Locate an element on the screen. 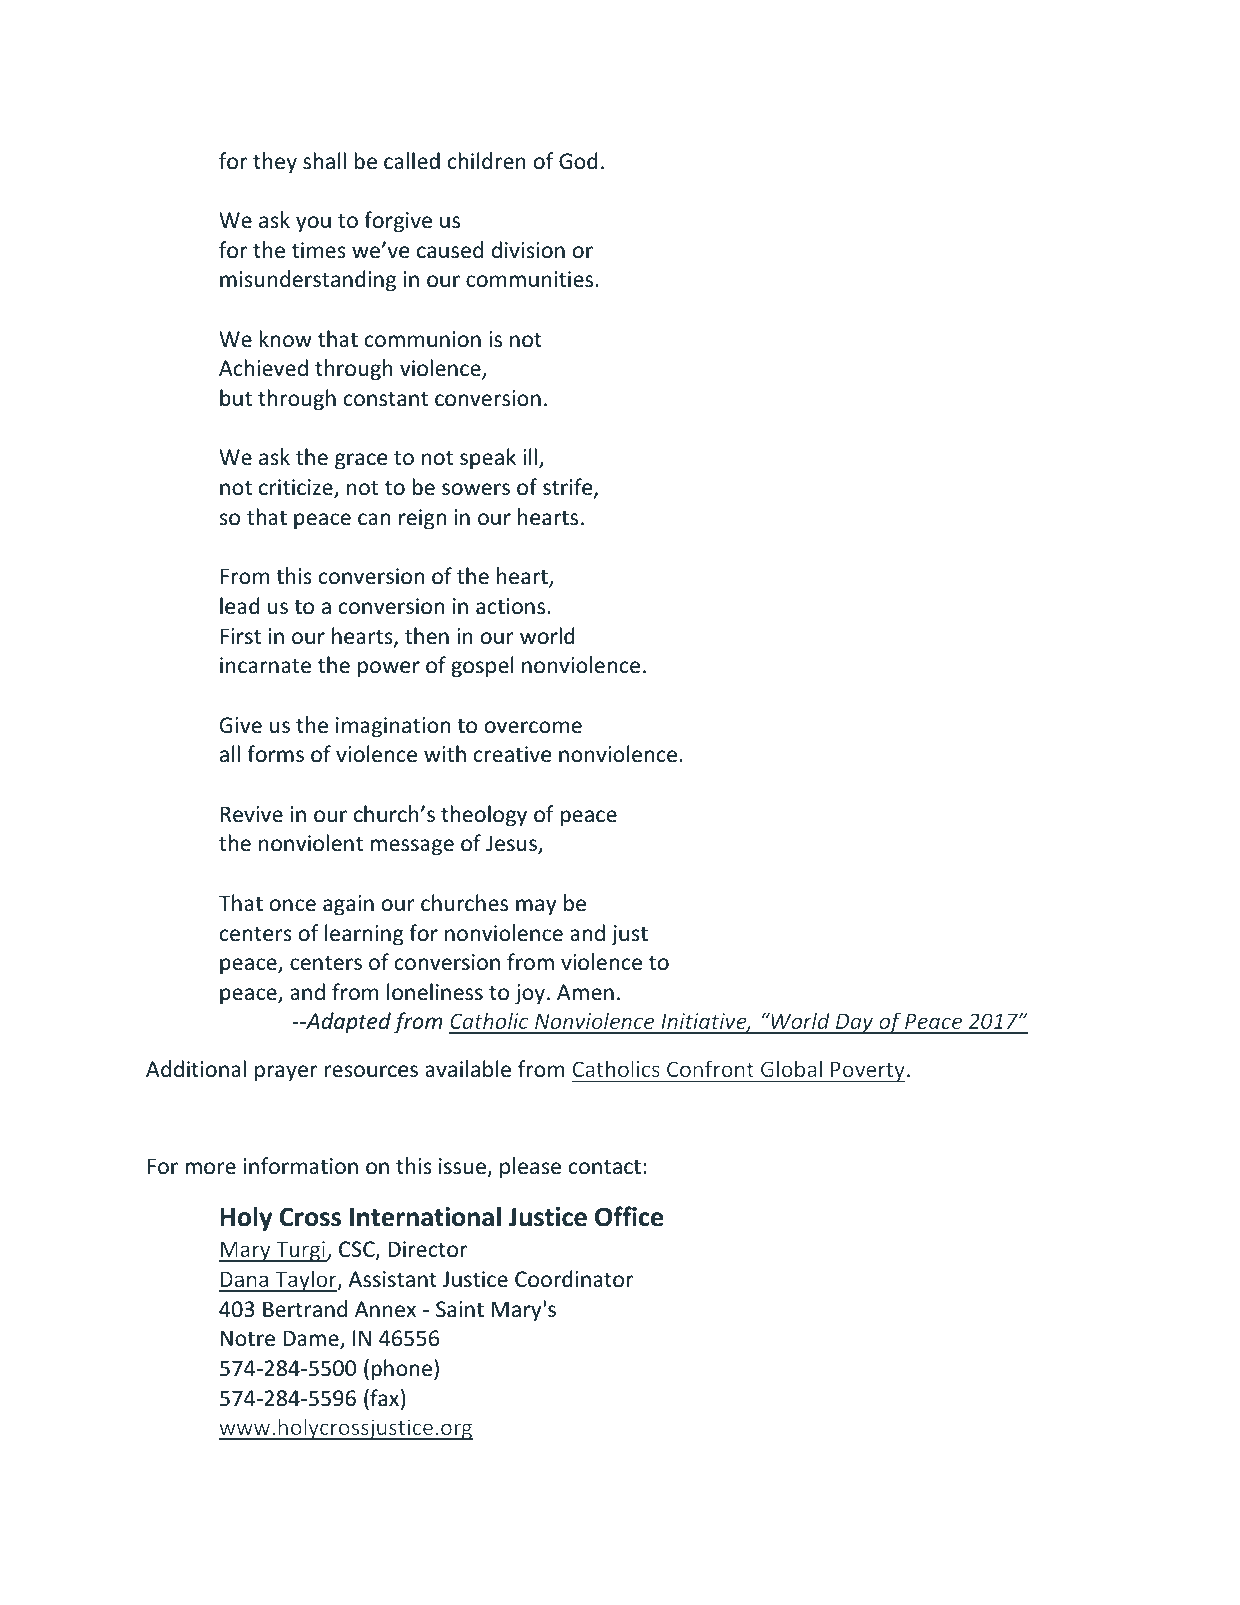 Image resolution: width=1240 pixels, height=1605 pixels. Day is located at coordinates (854, 1023).
